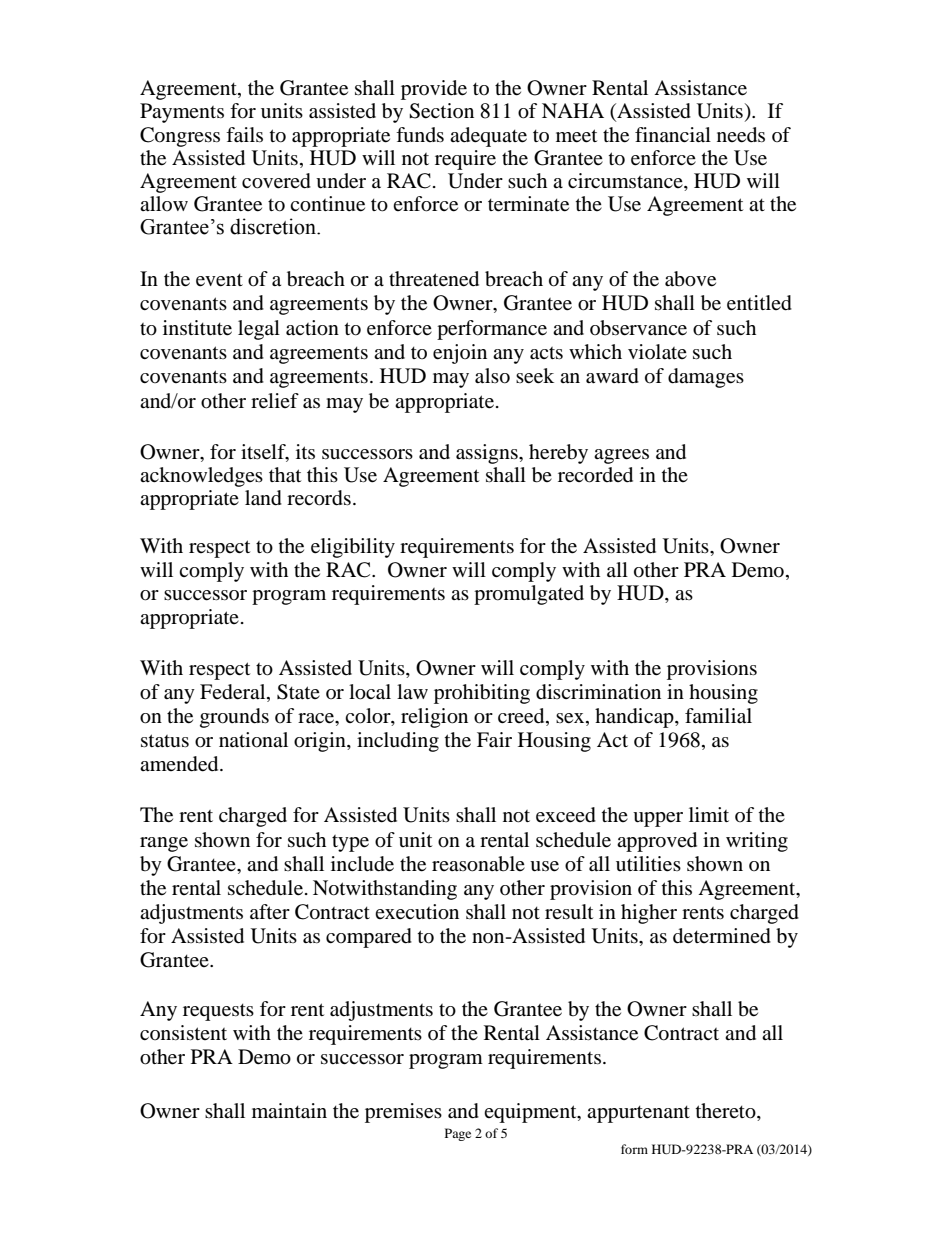 This document has width=952, height=1233. I want to click on promulgated, so click(529, 595).
